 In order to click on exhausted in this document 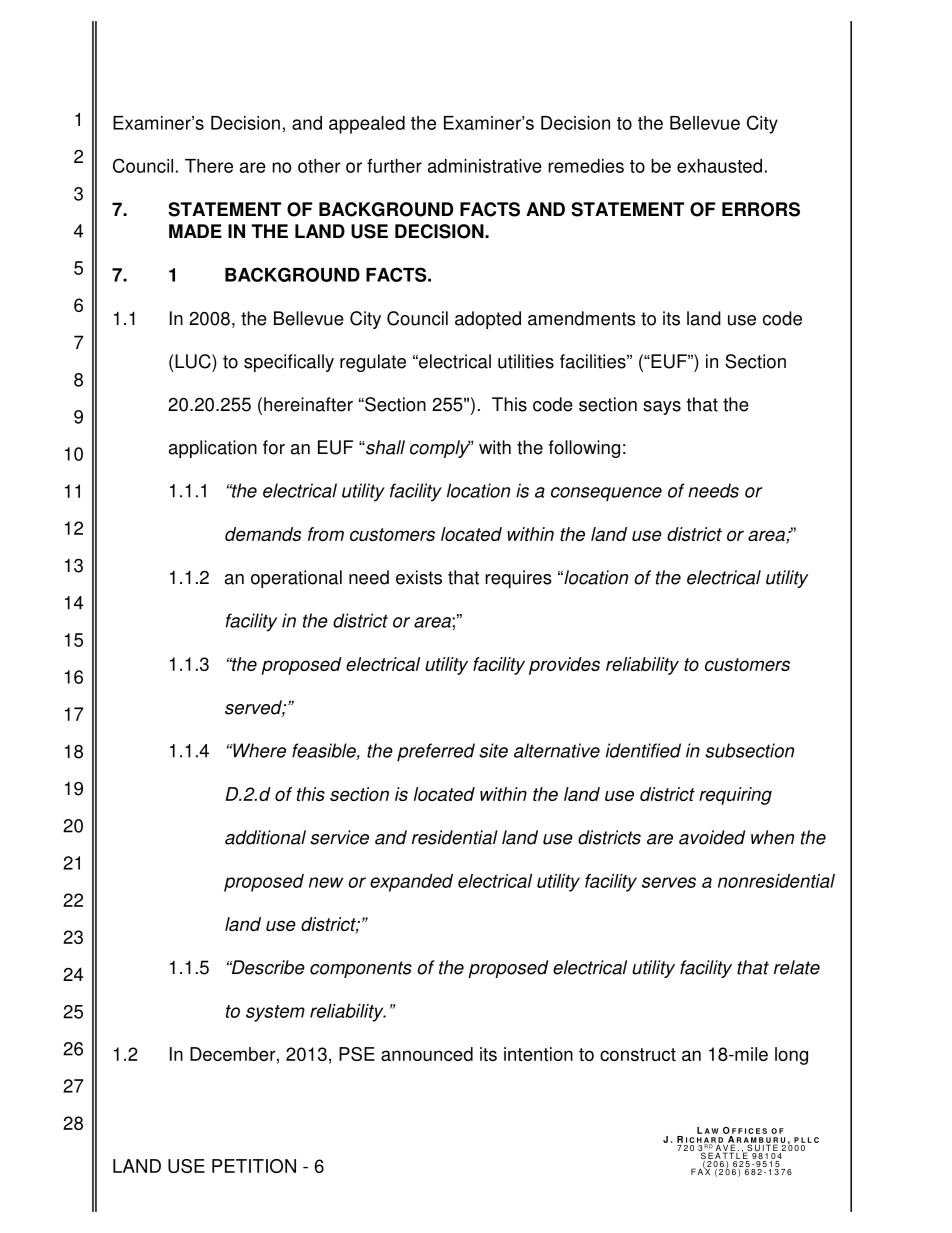, I will do `click(719, 166)`.
